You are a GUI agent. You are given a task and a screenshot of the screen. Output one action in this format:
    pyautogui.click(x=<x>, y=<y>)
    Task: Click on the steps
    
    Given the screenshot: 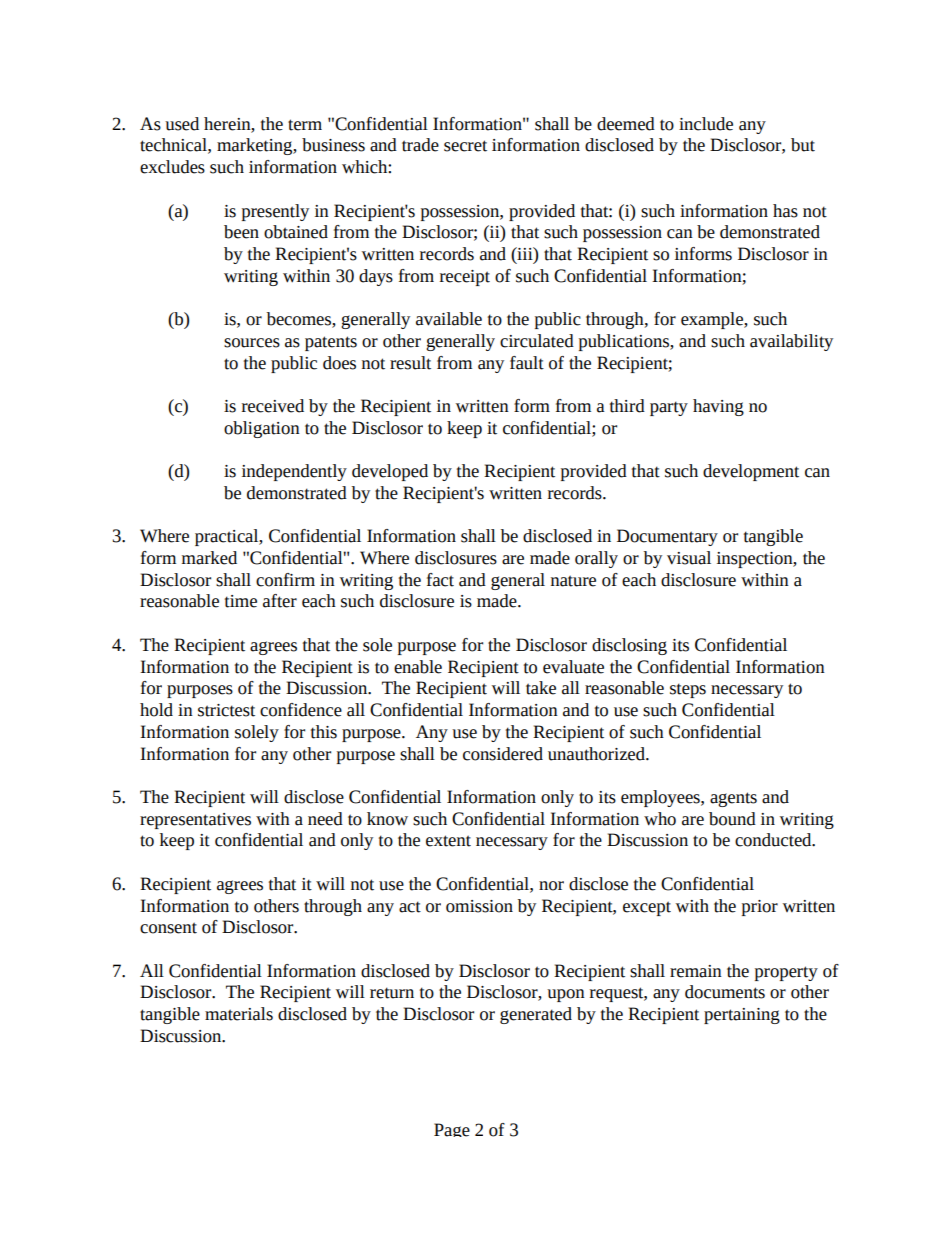 What is the action you would take?
    pyautogui.click(x=688, y=690)
